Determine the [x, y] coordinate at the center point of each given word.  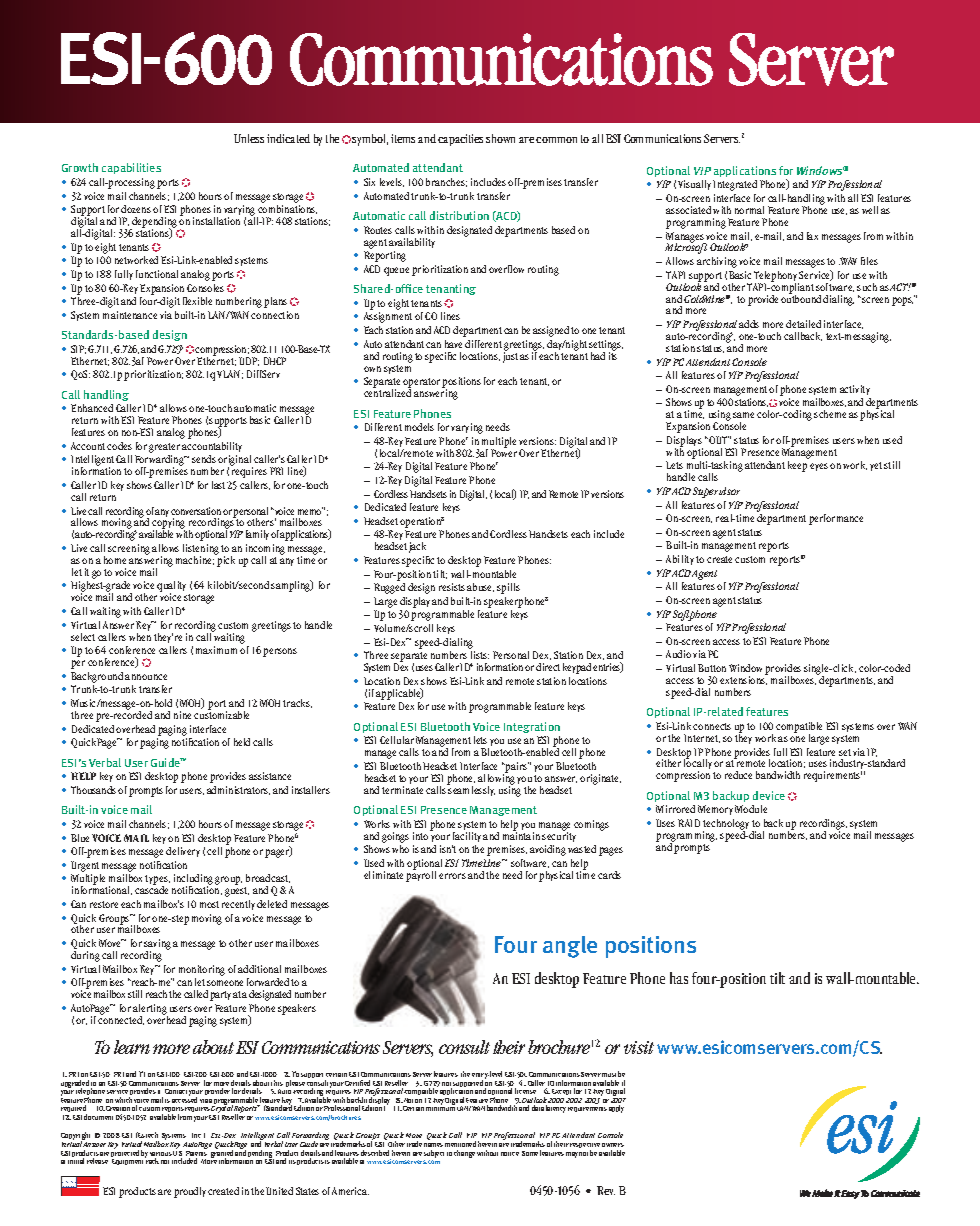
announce [146, 677]
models [419, 427]
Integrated [735, 185]
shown [500, 138]
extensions [744, 679]
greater [164, 448]
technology [726, 826]
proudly [190, 1192]
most [209, 904]
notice [510, 1154]
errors [452, 876]
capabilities [131, 168]
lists [480, 655]
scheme [830, 414]
